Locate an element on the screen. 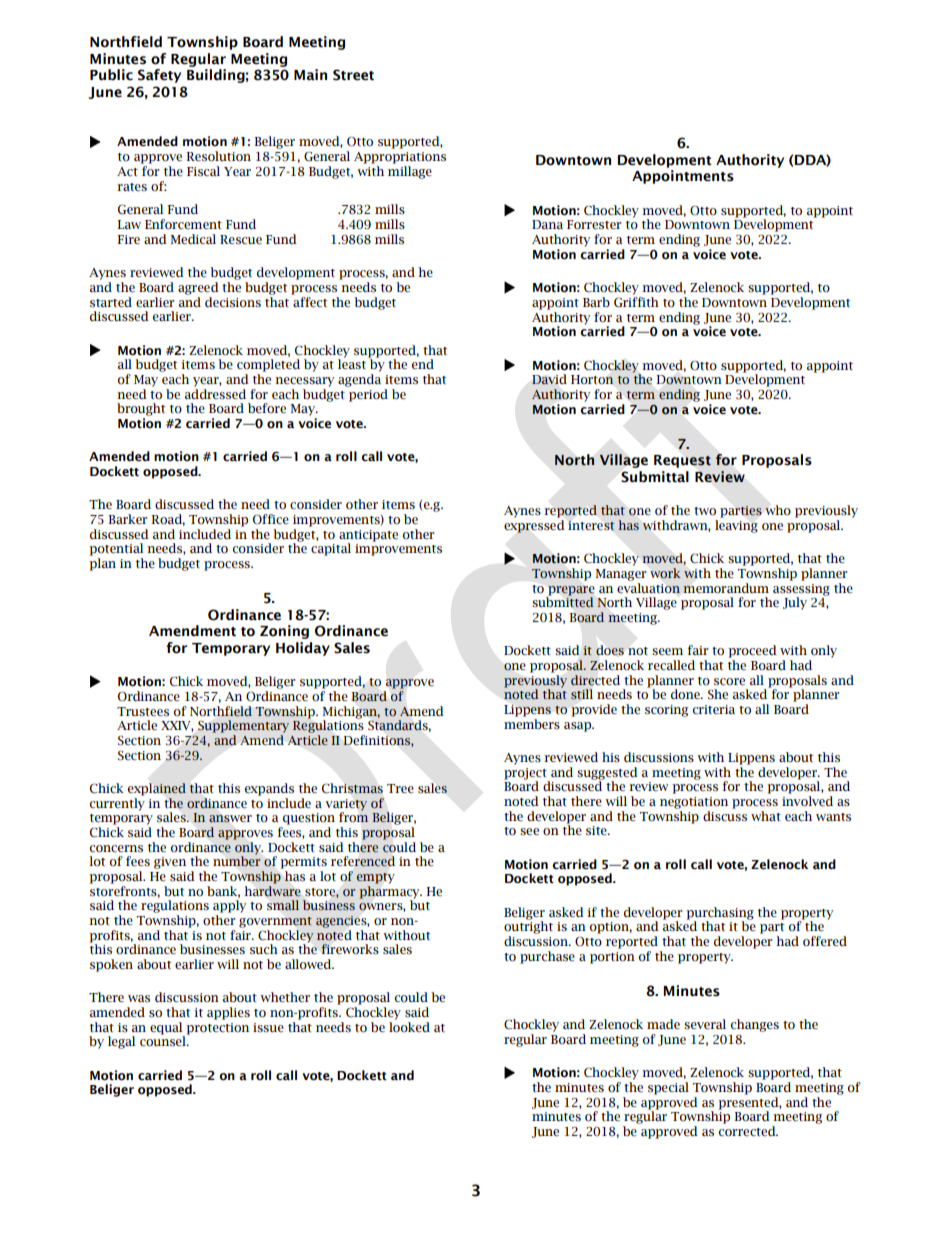 The height and width of the screenshot is (1233, 952). protection is located at coordinates (217, 1029).
